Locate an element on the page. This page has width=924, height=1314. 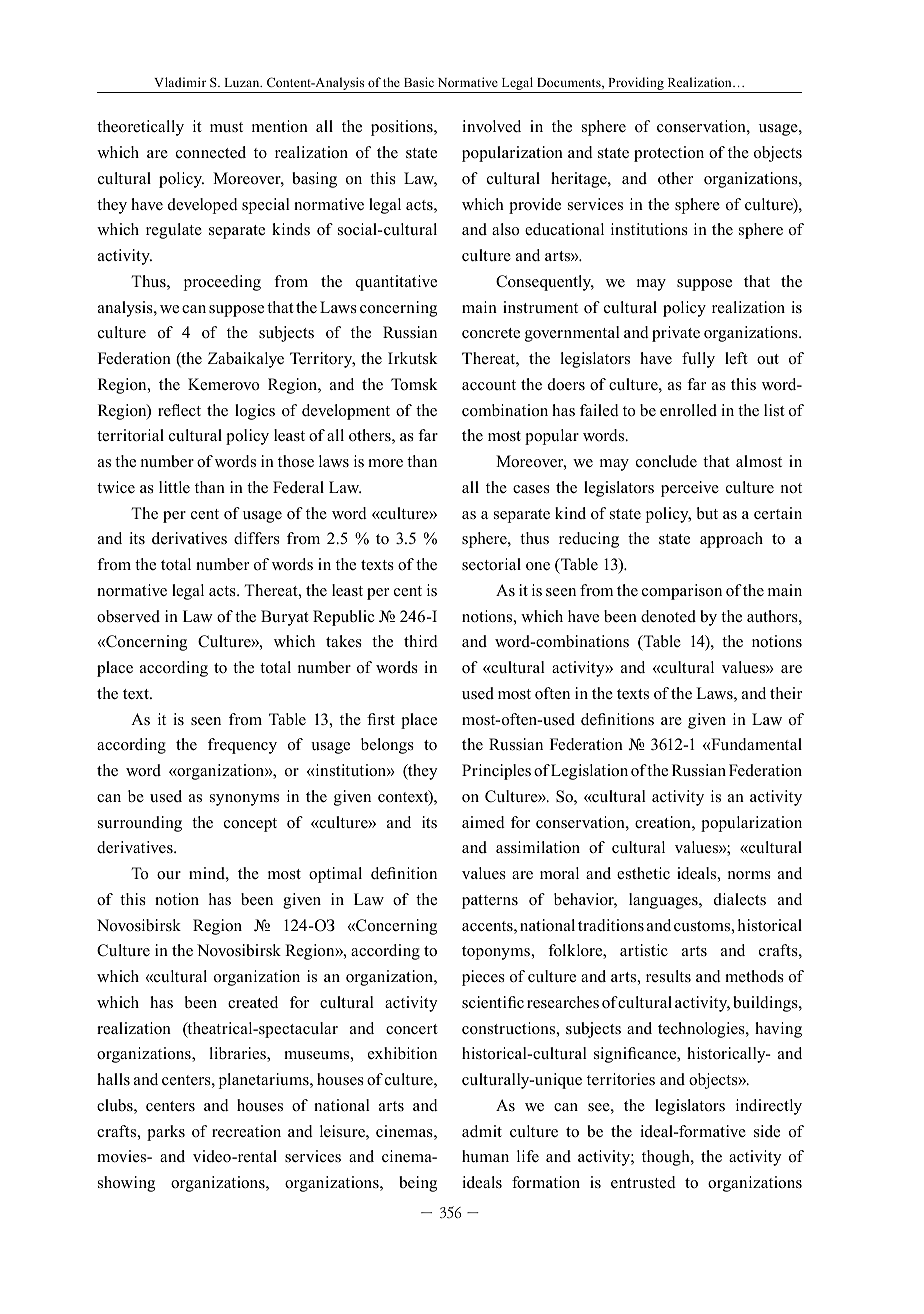
must is located at coordinates (226, 127).
